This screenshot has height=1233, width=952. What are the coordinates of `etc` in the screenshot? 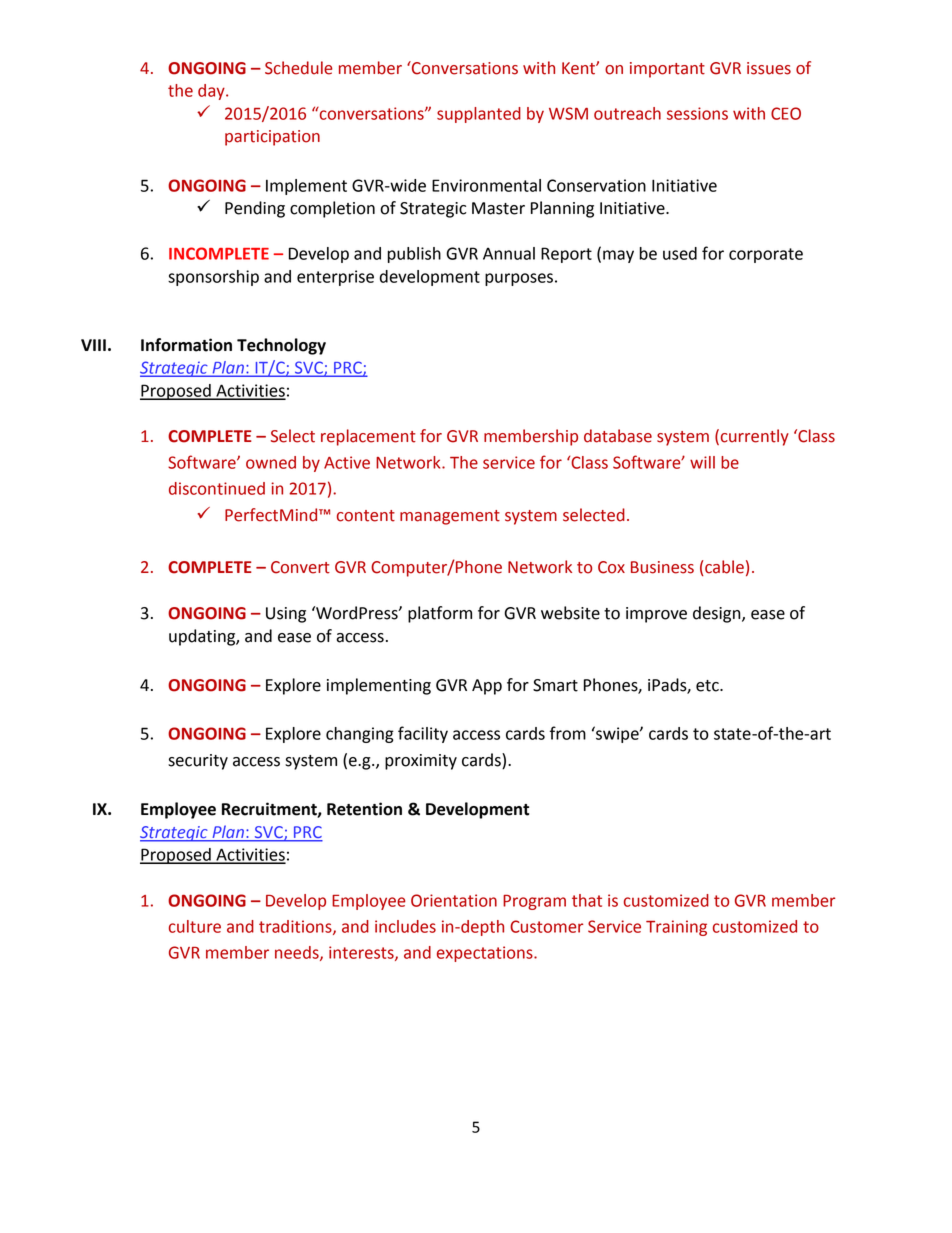 It's located at (708, 686).
